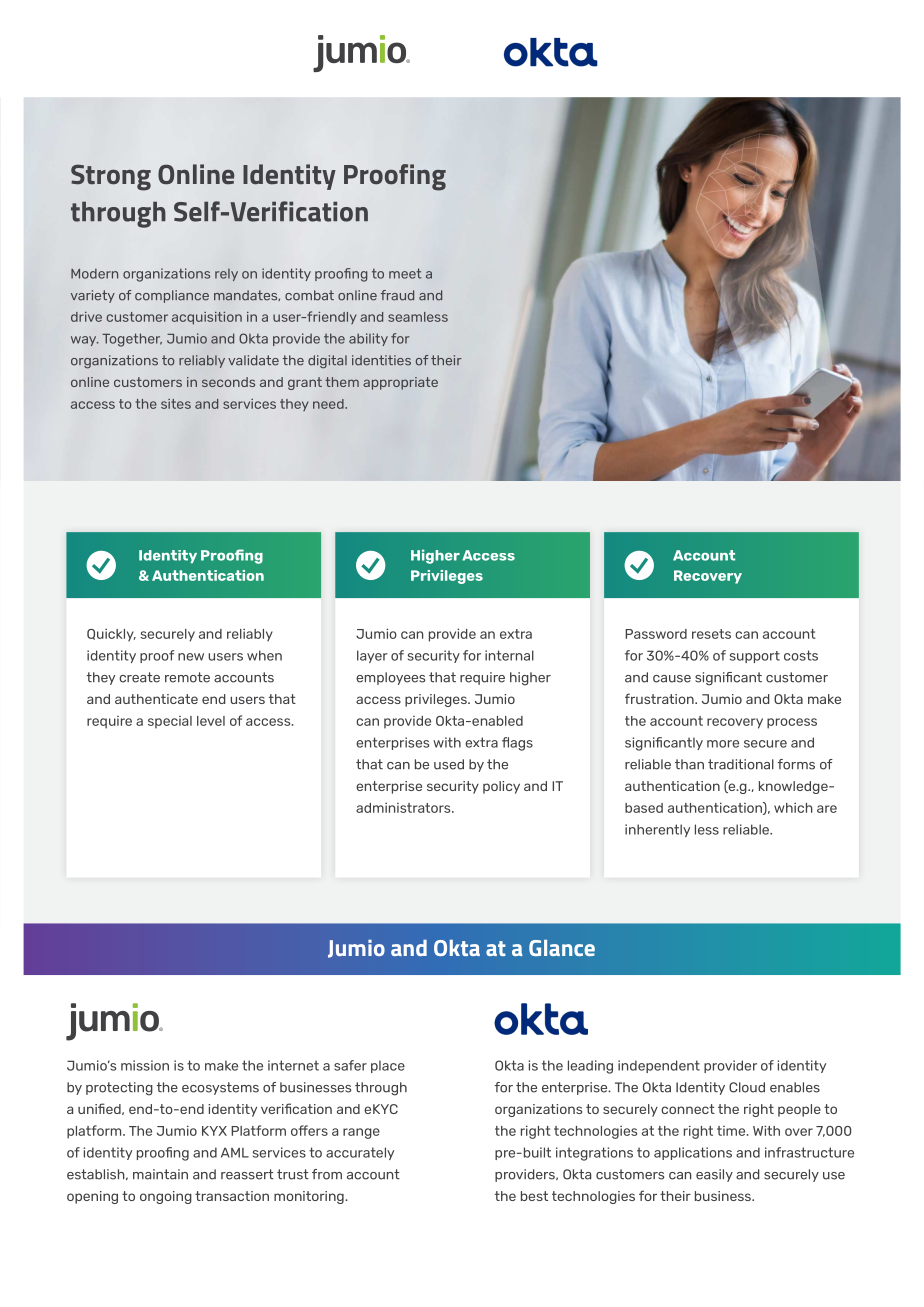 This screenshot has height=1307, width=924. Describe the element at coordinates (711, 634) in the screenshot. I see `resets` at that location.
